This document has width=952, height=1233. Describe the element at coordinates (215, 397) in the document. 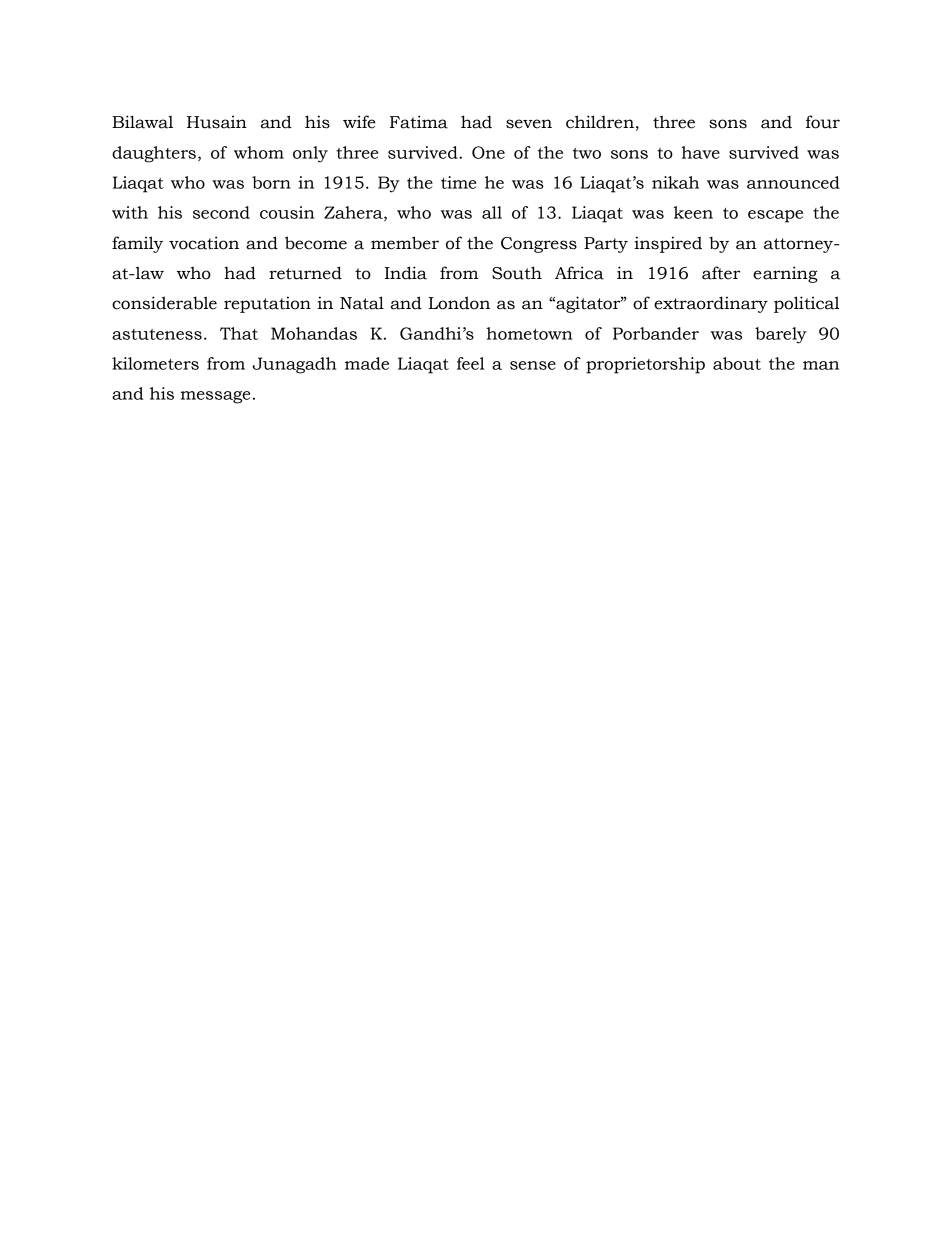

I see `message` at that location.
